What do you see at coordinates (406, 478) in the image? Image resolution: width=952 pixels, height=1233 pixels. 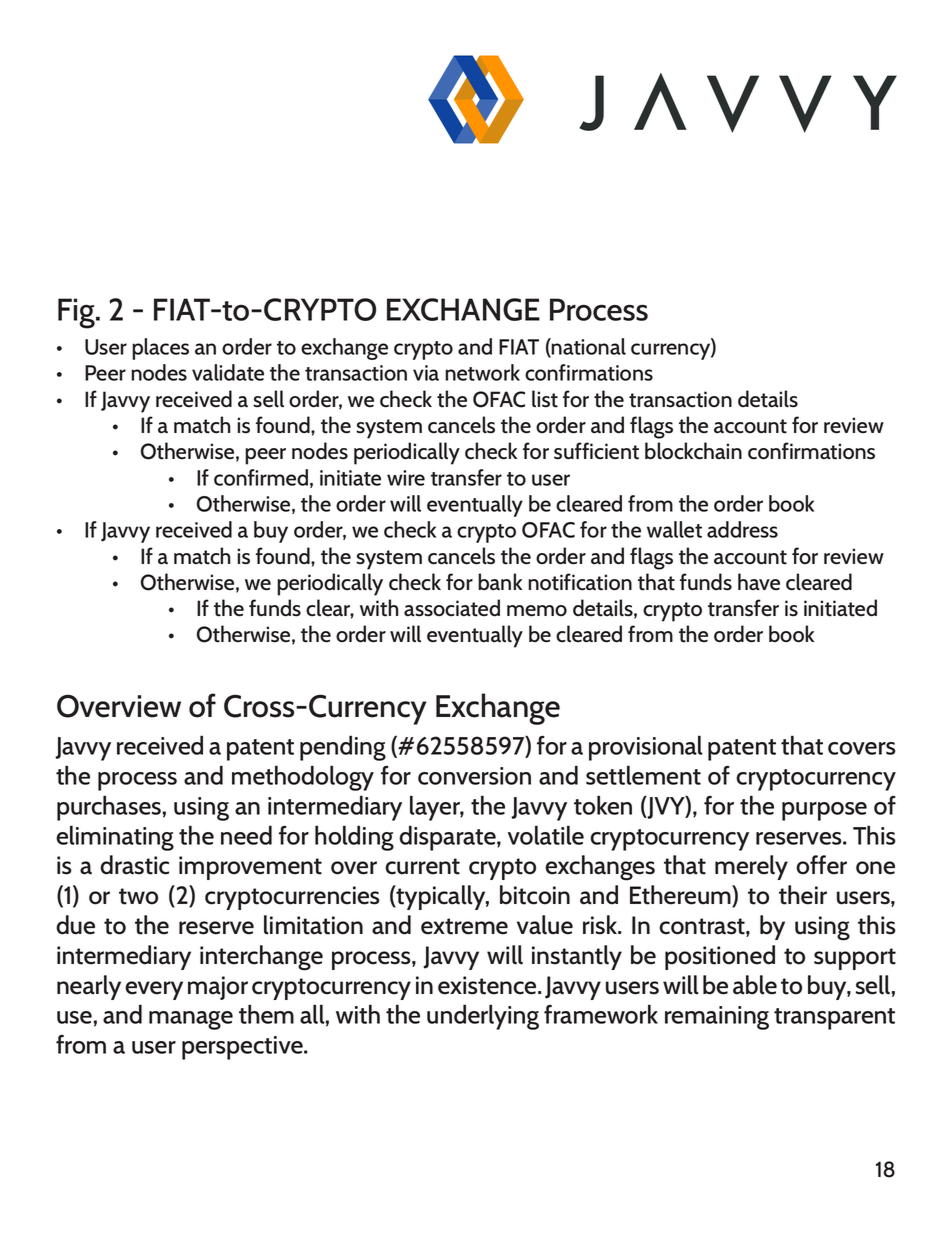 I see `wire` at bounding box center [406, 478].
